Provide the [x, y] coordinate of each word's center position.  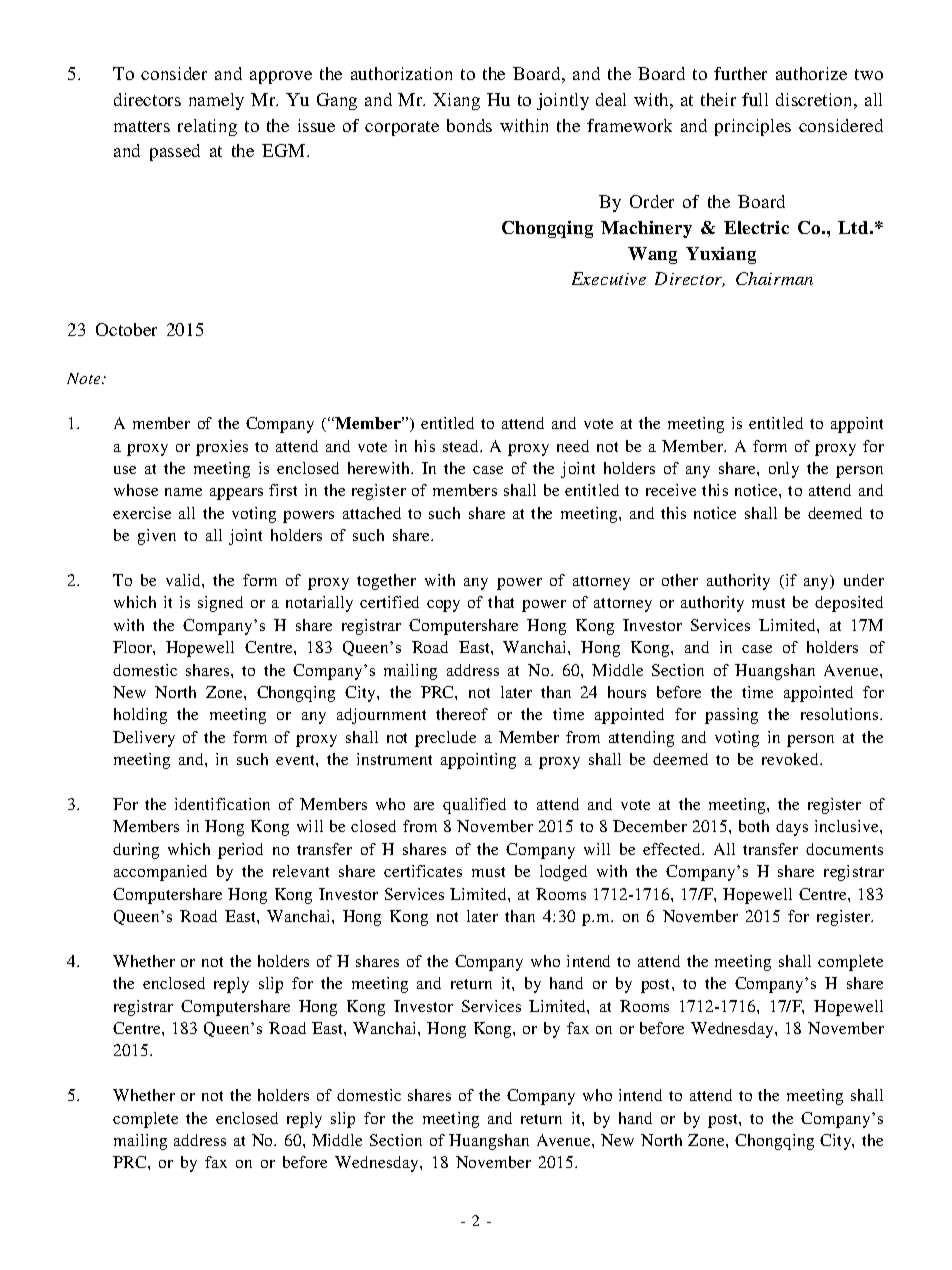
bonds [469, 125]
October [126, 329]
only [784, 470]
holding [140, 716]
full [755, 99]
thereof [462, 714]
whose [136, 490]
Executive [609, 278]
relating [207, 127]
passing [731, 716]
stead [462, 446]
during [136, 851]
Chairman [774, 278]
